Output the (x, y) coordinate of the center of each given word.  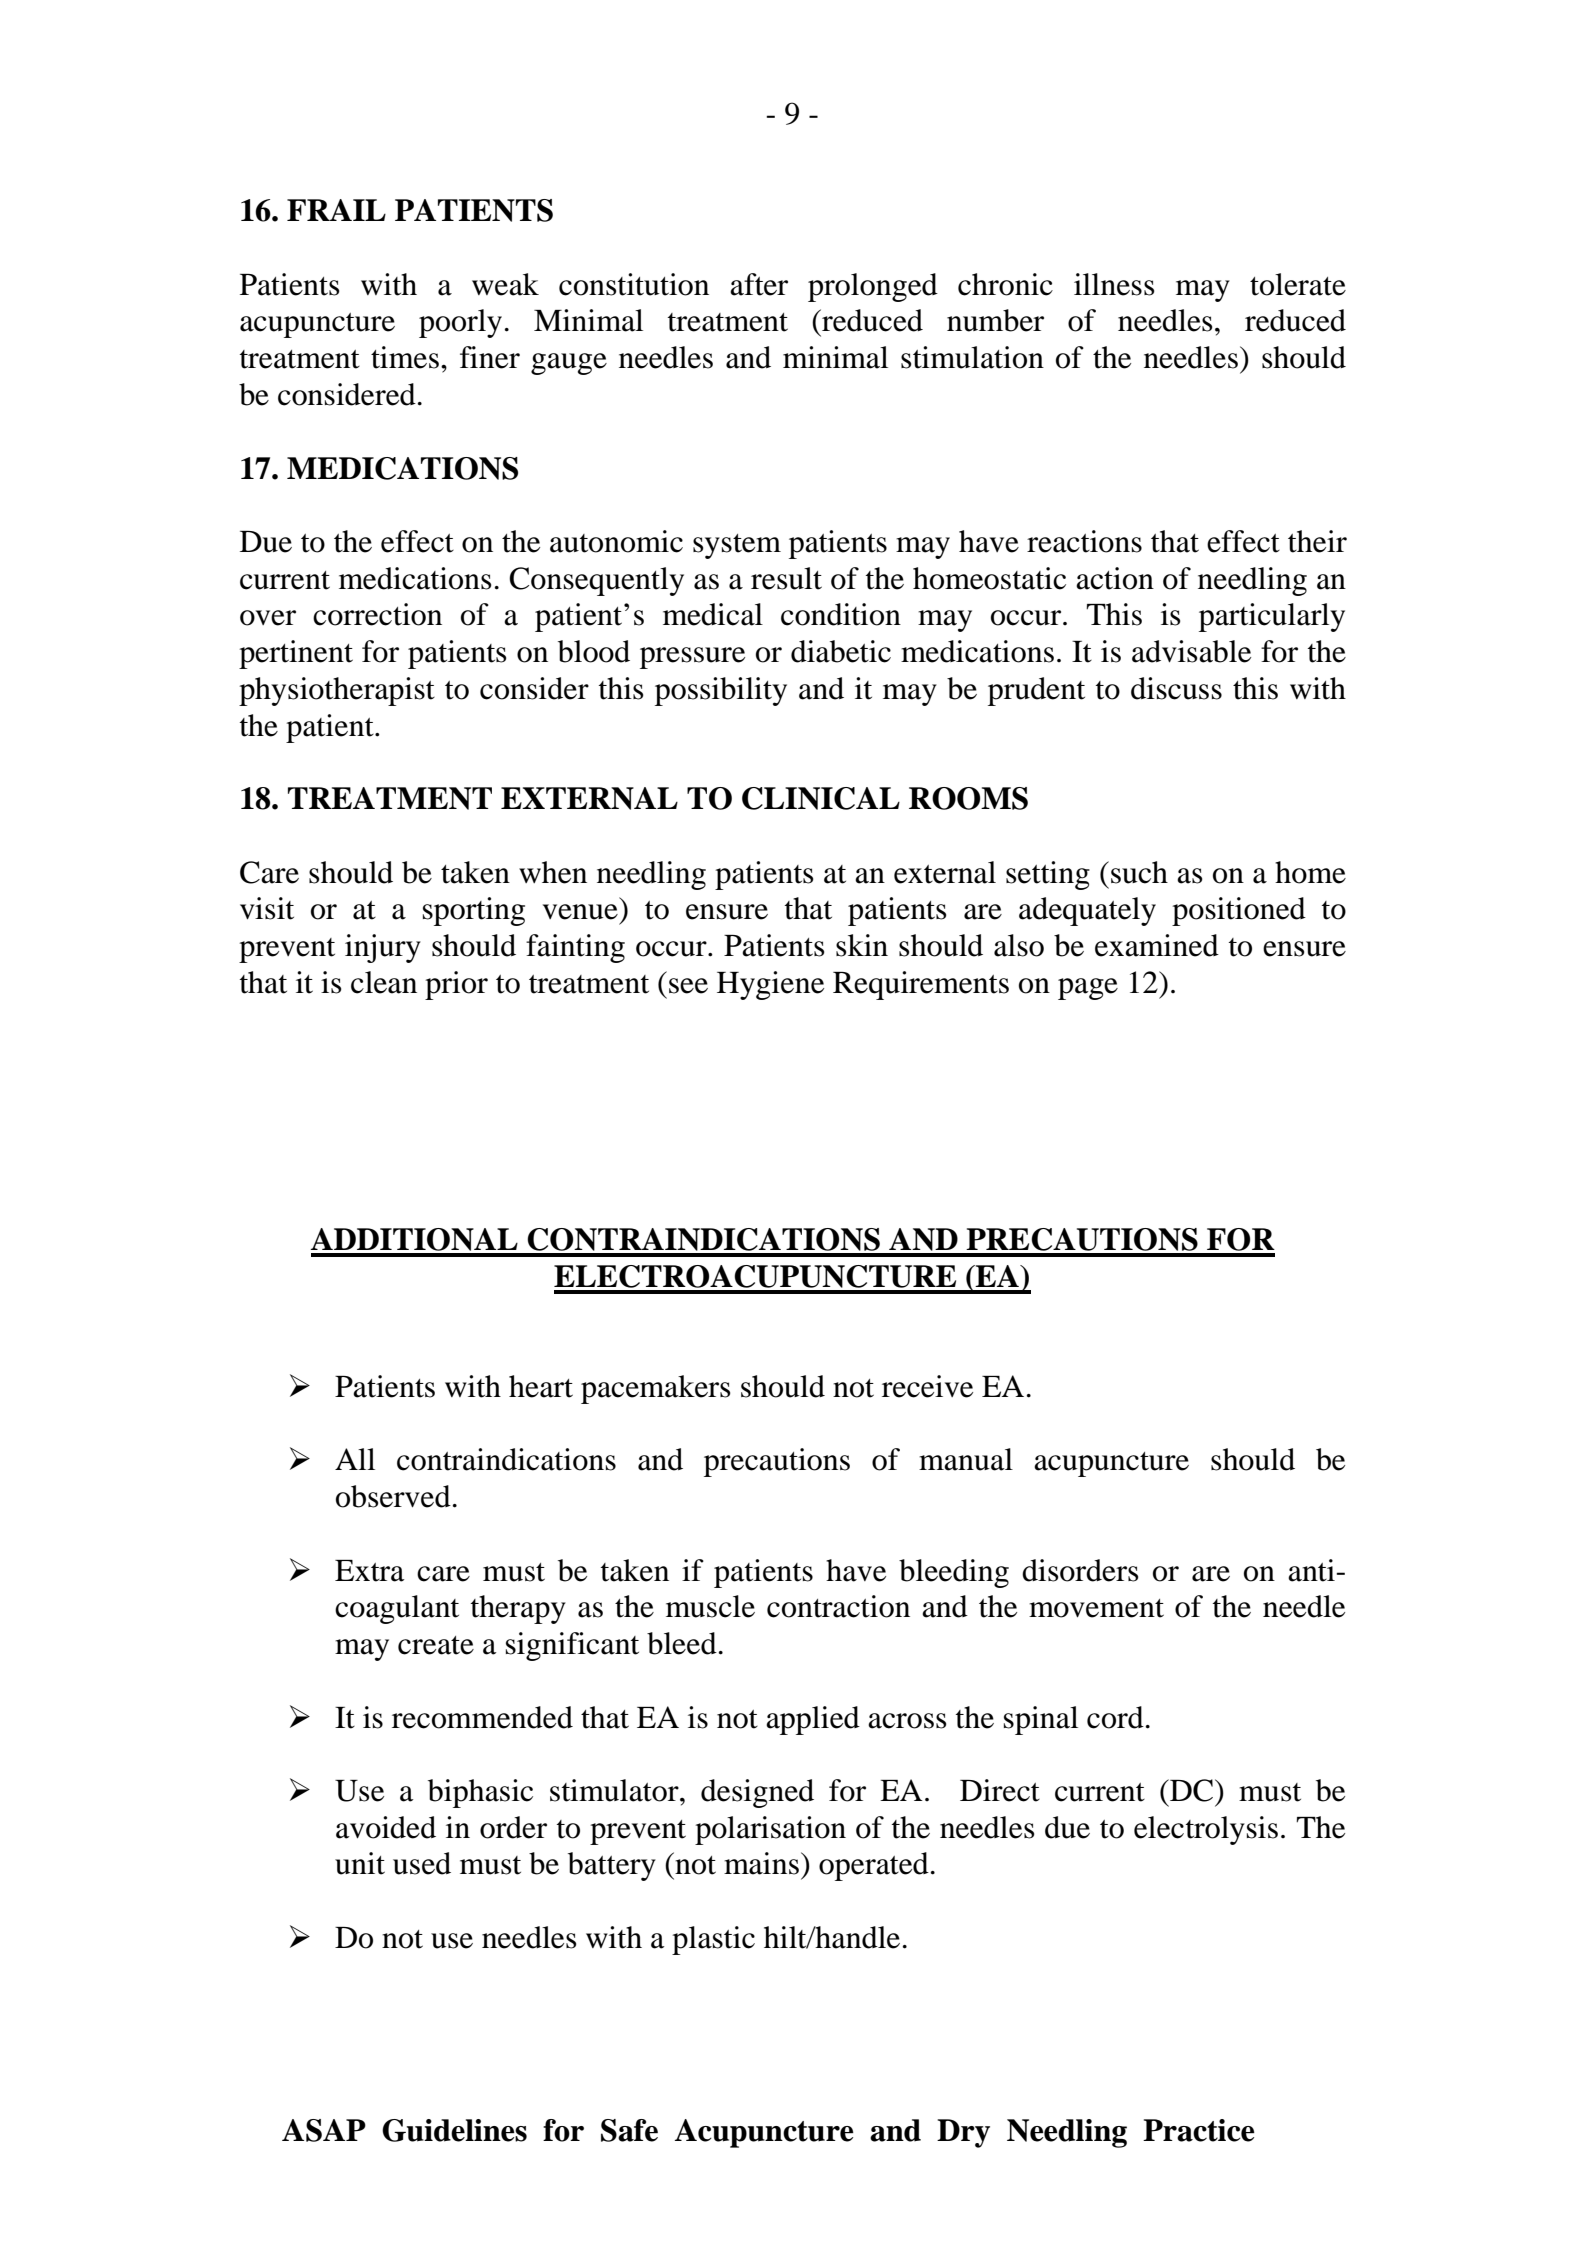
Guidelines (454, 2130)
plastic (713, 1940)
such (1139, 872)
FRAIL (336, 210)
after (759, 284)
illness (1114, 284)
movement (1096, 1608)
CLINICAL (821, 798)
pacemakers (656, 1389)
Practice (1199, 2130)
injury (383, 948)
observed (393, 1496)
